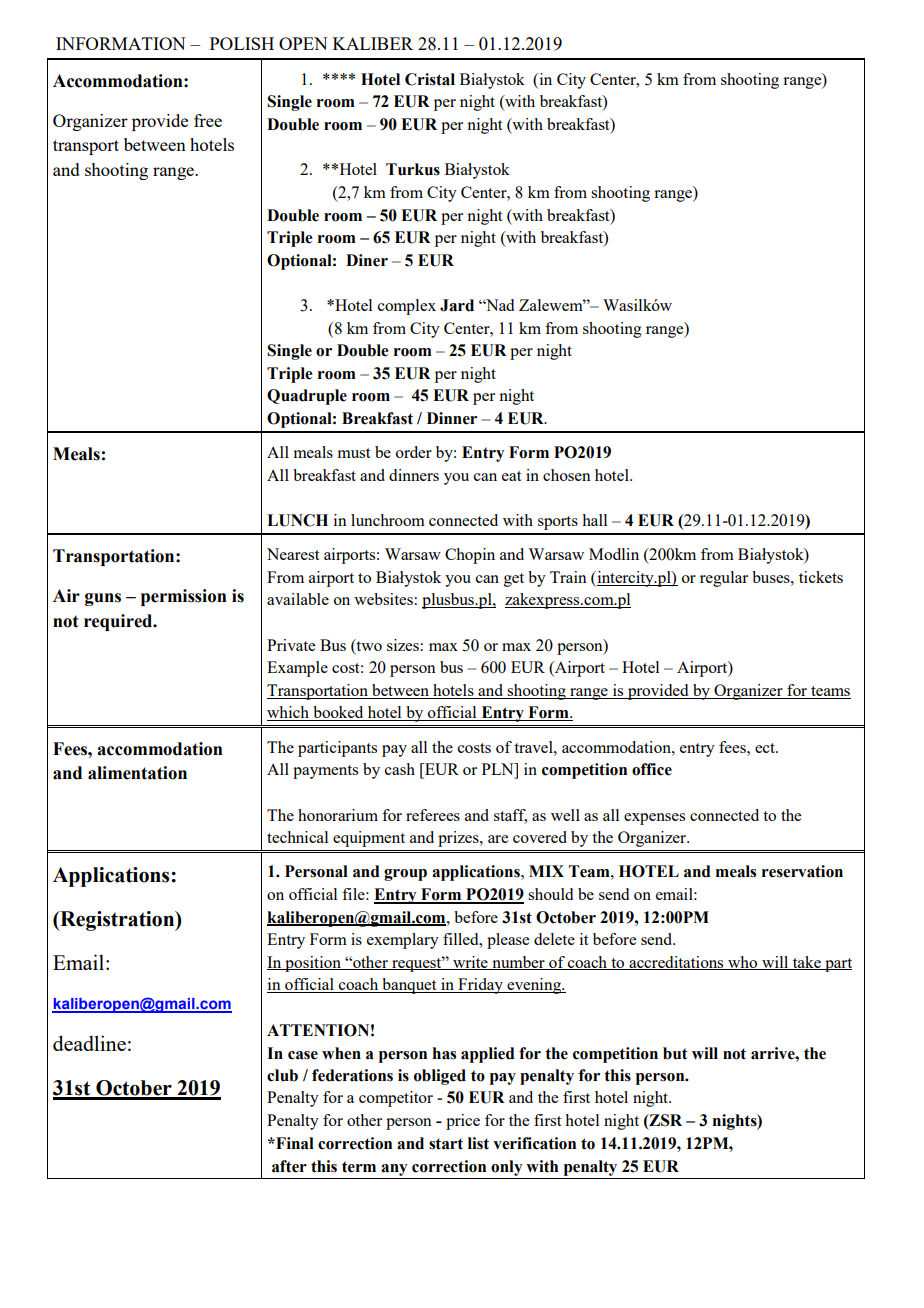 The image size is (924, 1308). I want to click on permission, so click(184, 597).
